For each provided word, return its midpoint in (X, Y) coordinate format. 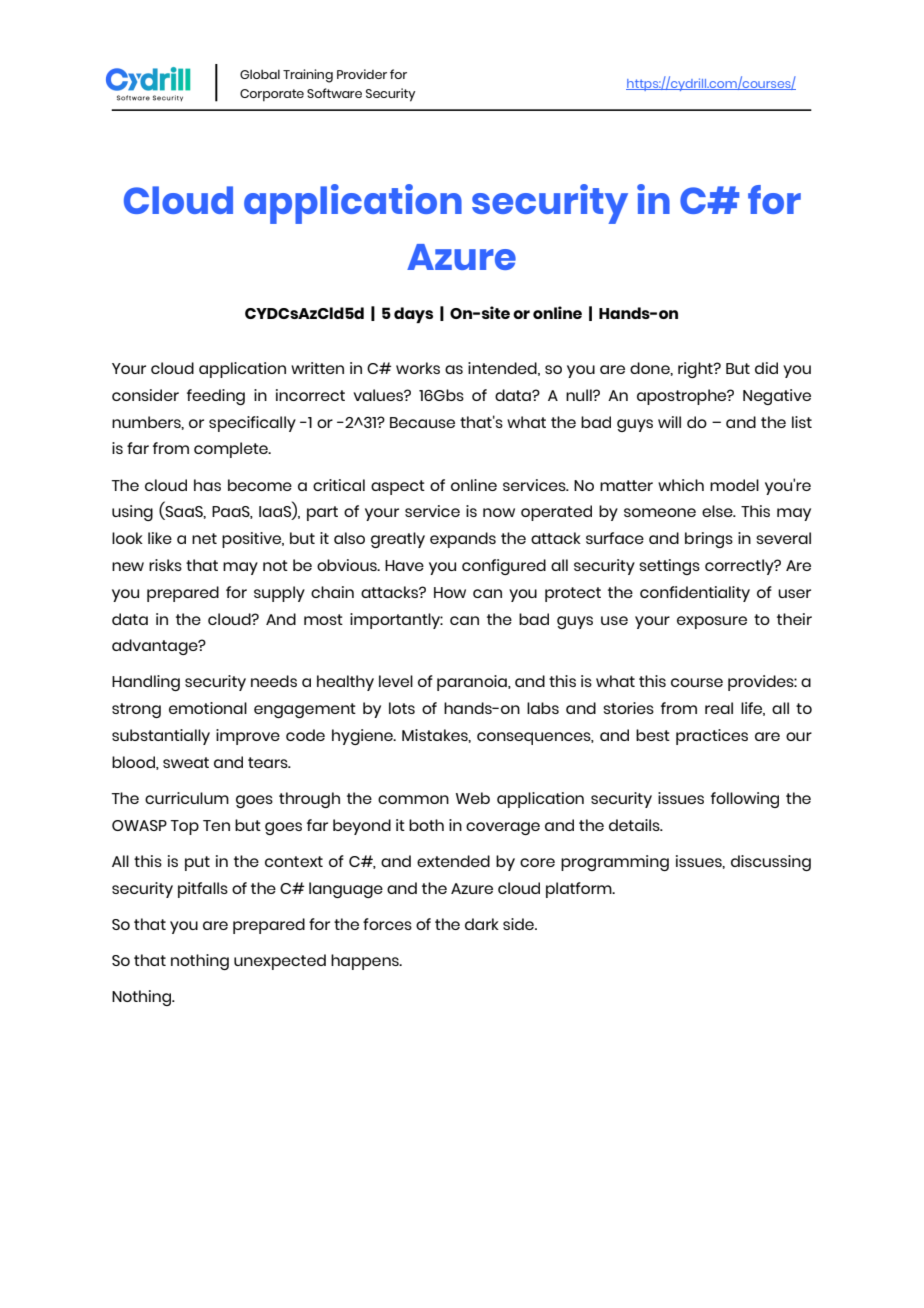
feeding (216, 397)
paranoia (473, 683)
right (696, 370)
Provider (362, 74)
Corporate (272, 95)
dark (482, 924)
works (418, 368)
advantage (156, 647)
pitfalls (203, 890)
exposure (712, 622)
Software (334, 93)
